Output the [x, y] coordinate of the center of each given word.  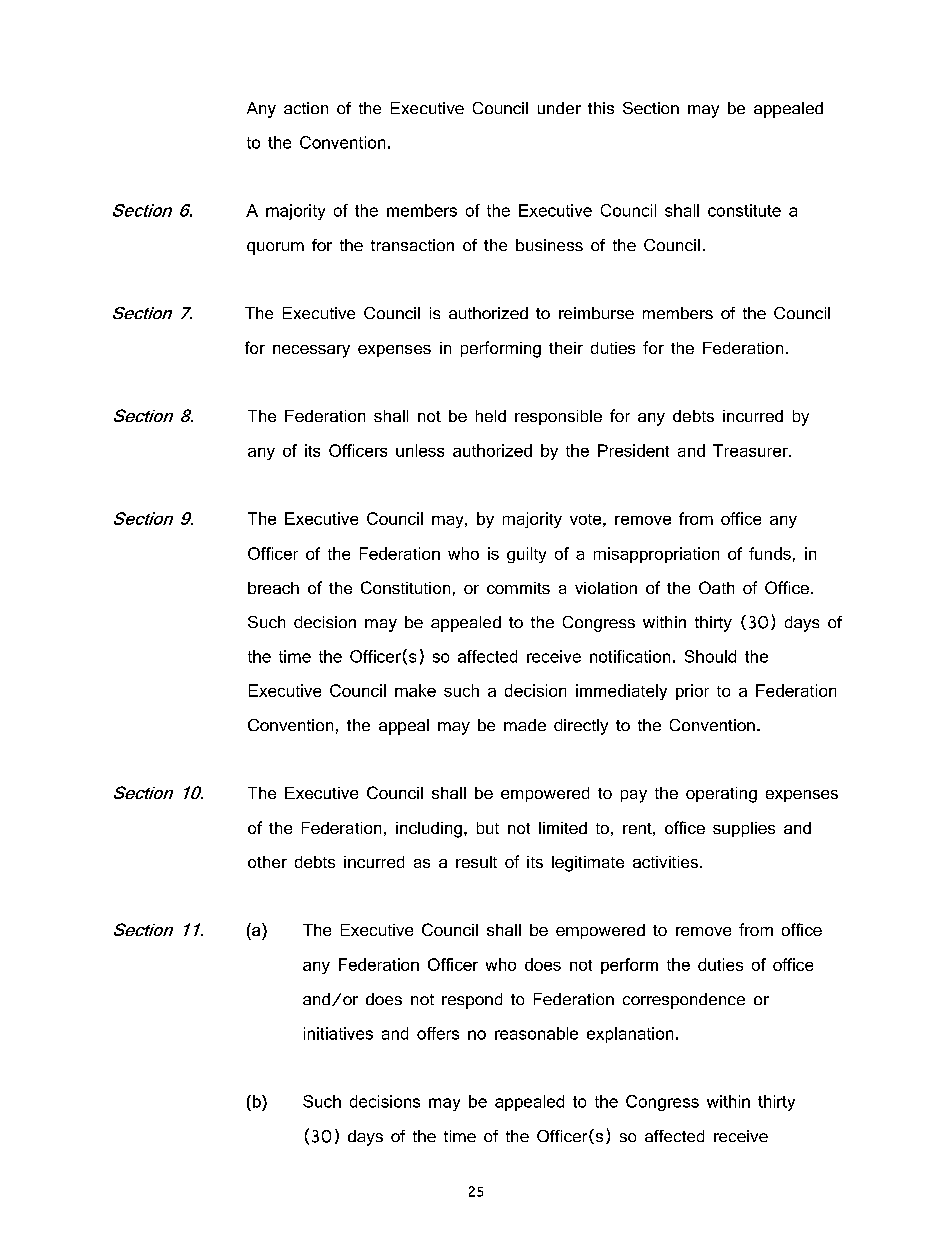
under [559, 108]
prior [692, 692]
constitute [744, 210]
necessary [311, 351]
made [525, 725]
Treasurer [751, 450]
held [491, 416]
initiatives [338, 1033]
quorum [275, 248]
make [415, 690]
